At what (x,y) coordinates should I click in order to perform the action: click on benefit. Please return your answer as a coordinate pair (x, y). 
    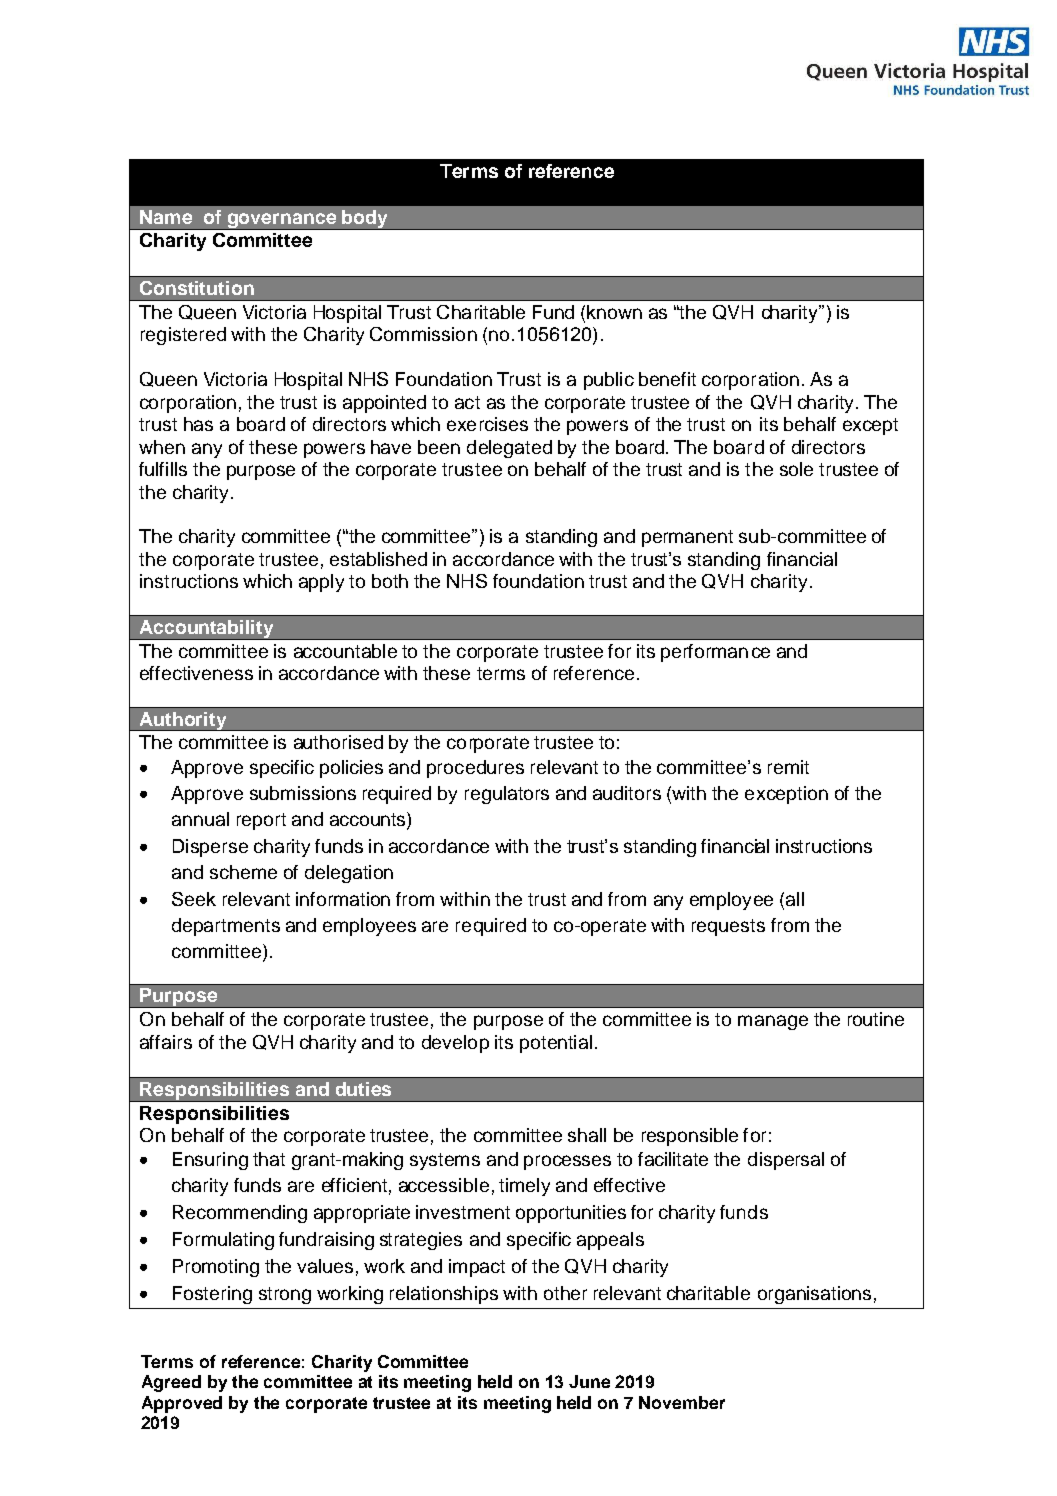
    Looking at the image, I should click on (667, 379).
